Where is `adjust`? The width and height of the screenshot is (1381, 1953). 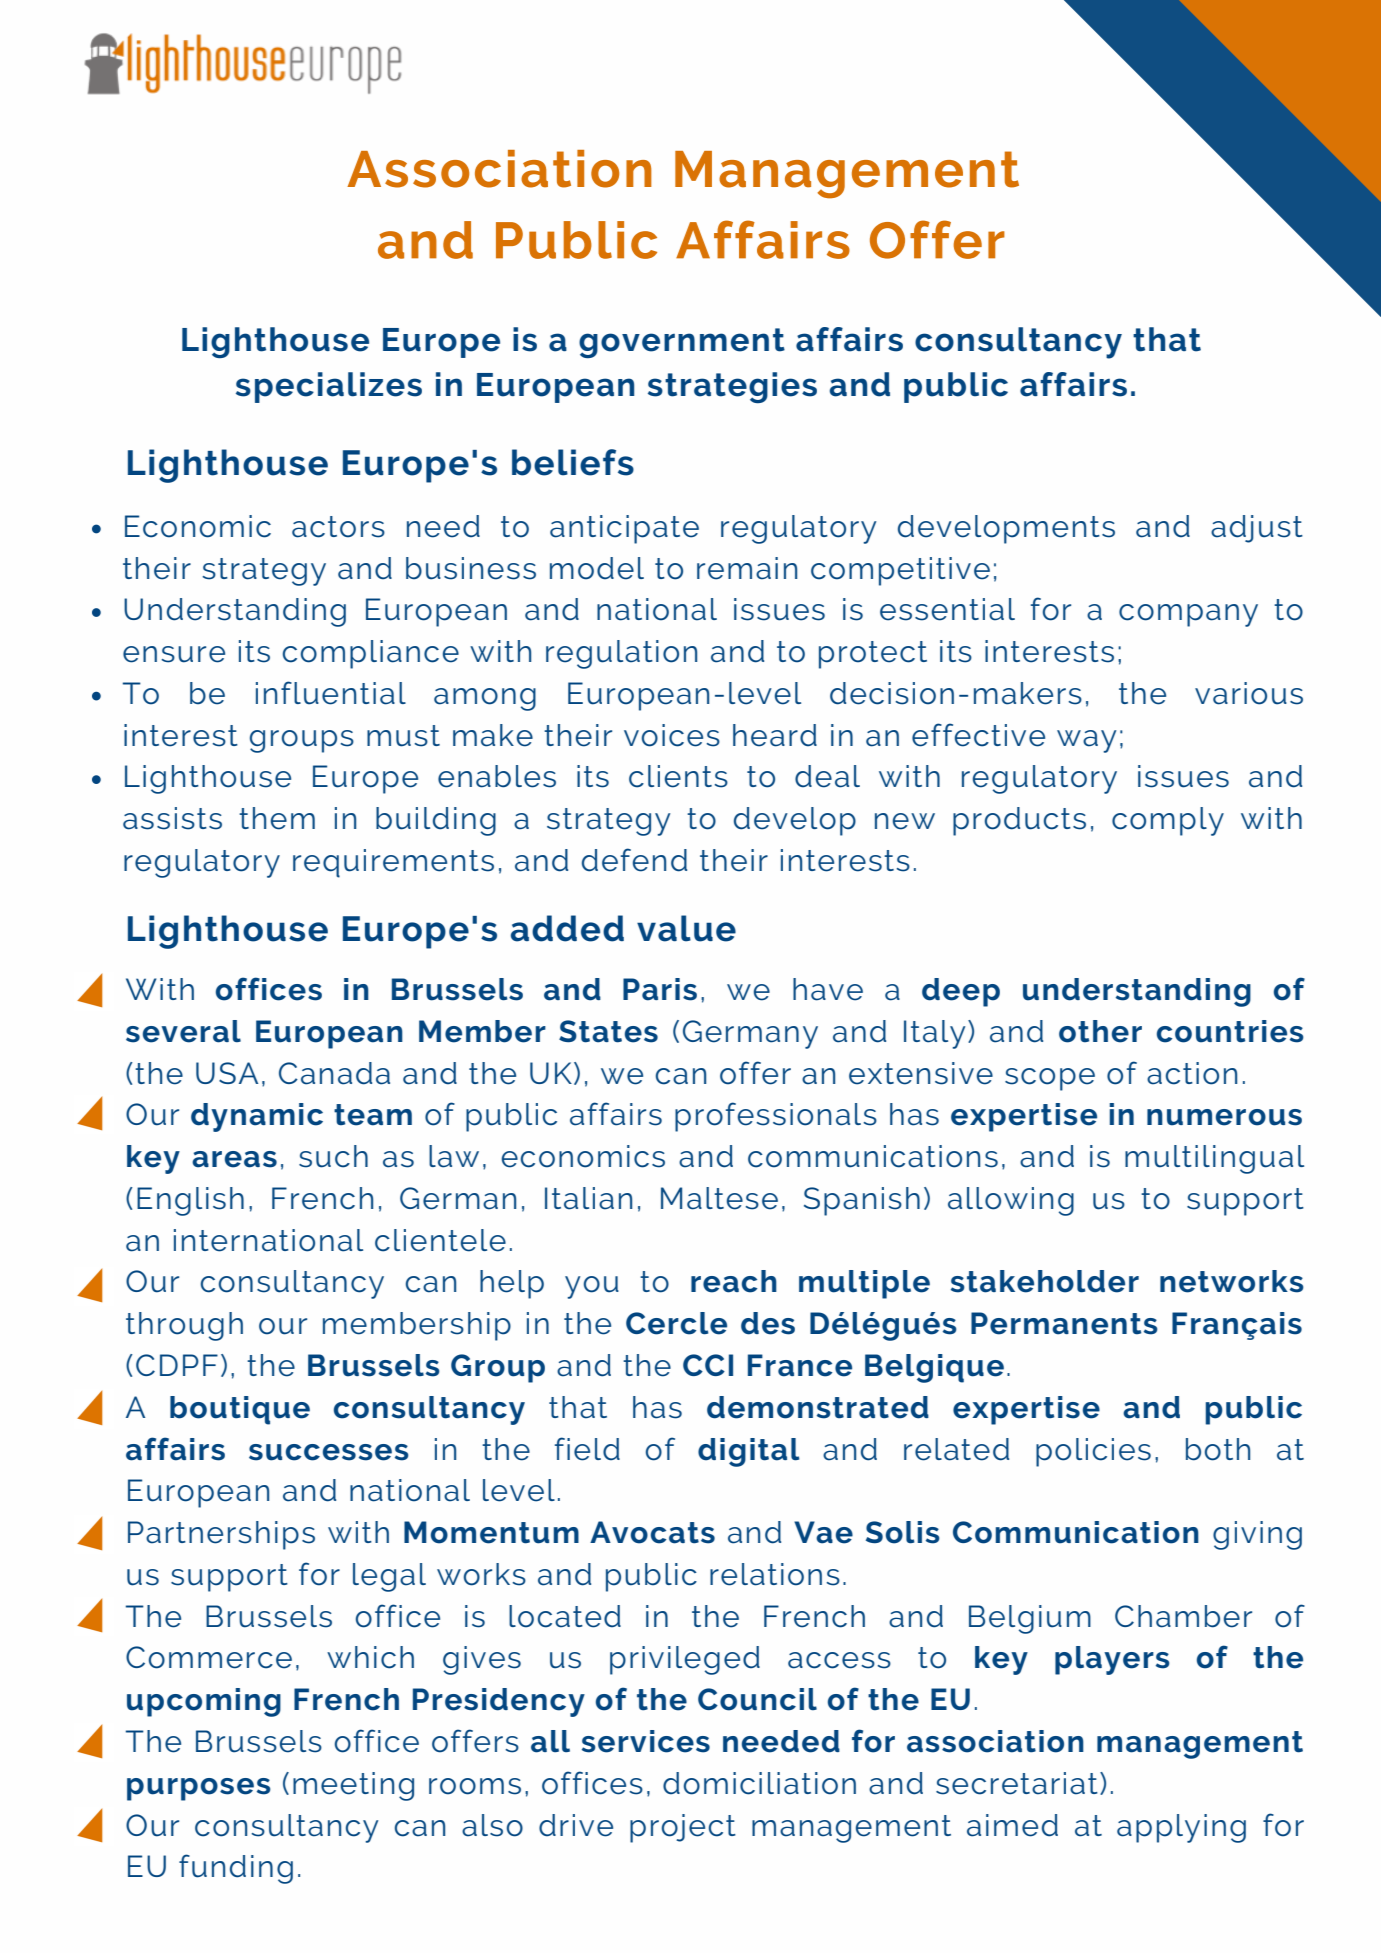
adjust is located at coordinates (1257, 529).
